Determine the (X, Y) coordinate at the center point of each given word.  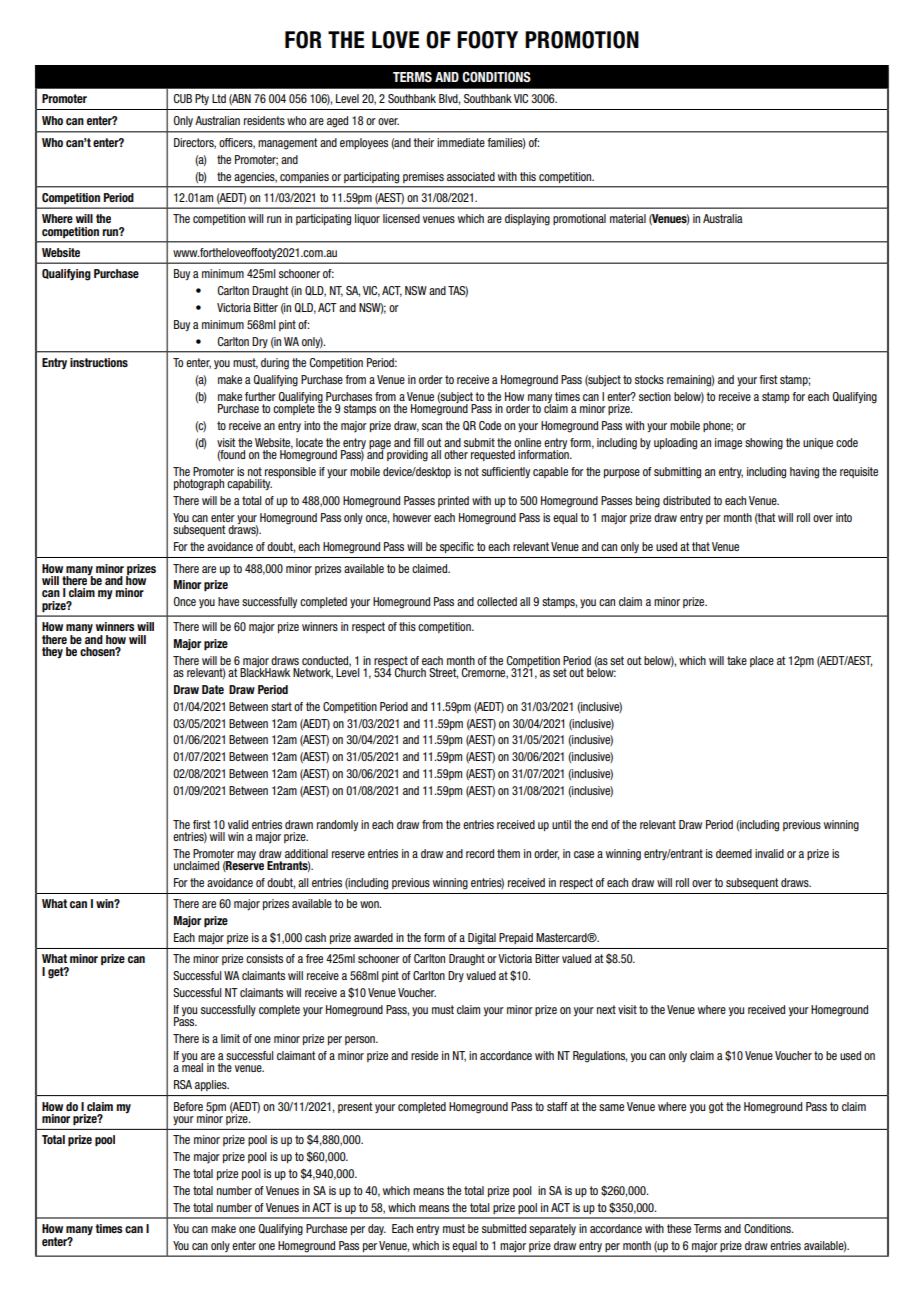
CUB (183, 98)
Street (443, 673)
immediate (461, 142)
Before (188, 1106)
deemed (734, 853)
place (762, 661)
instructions (99, 362)
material (628, 218)
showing (764, 444)
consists (264, 958)
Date (213, 689)
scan (432, 426)
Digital (482, 939)
